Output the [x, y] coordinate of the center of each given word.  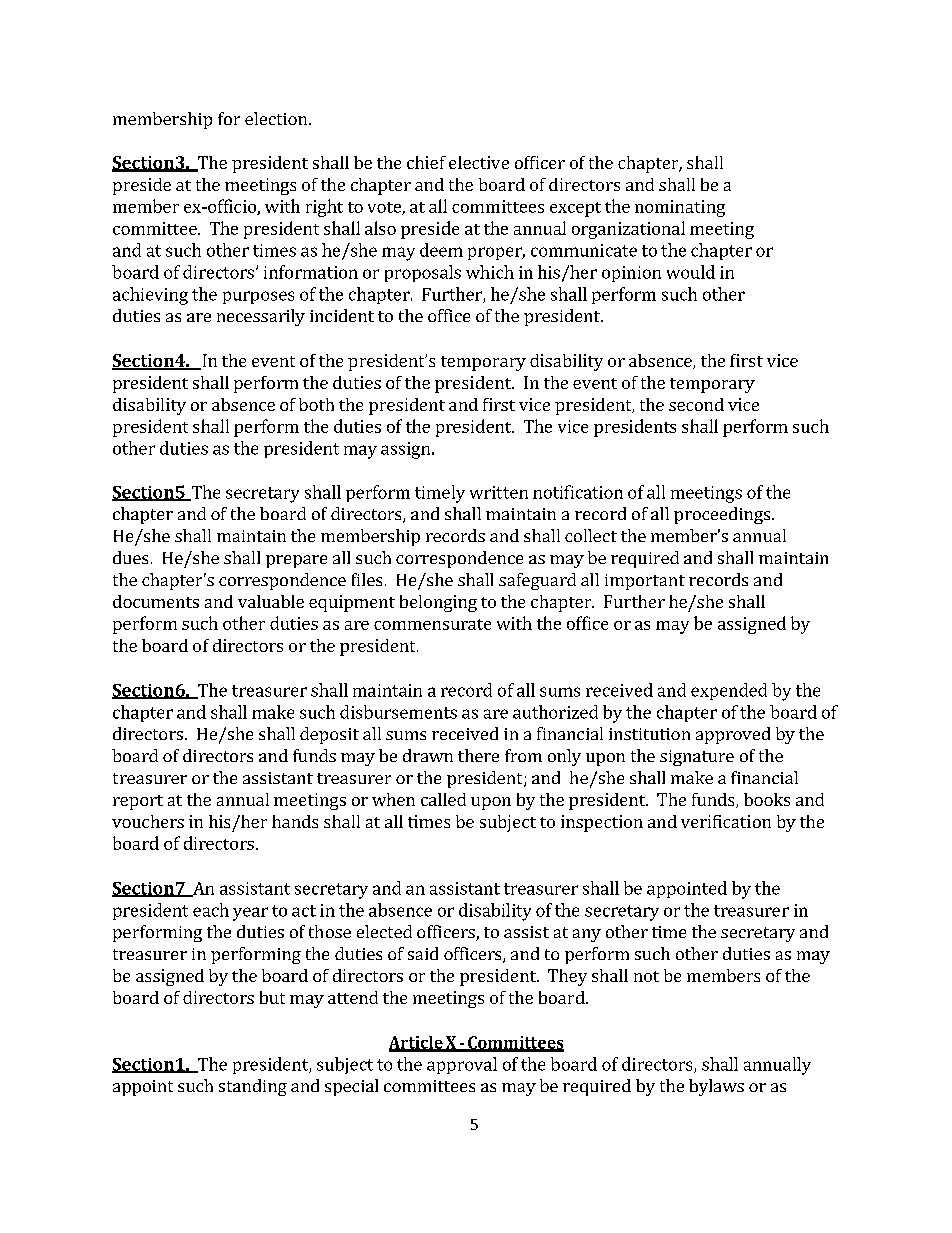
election [277, 118]
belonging [438, 603]
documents [156, 601]
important [645, 582]
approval [462, 1065]
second [696, 404]
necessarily [261, 317]
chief [426, 162]
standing [253, 1087]
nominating [680, 208]
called [443, 799]
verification [726, 821]
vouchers [148, 821]
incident [342, 315]
